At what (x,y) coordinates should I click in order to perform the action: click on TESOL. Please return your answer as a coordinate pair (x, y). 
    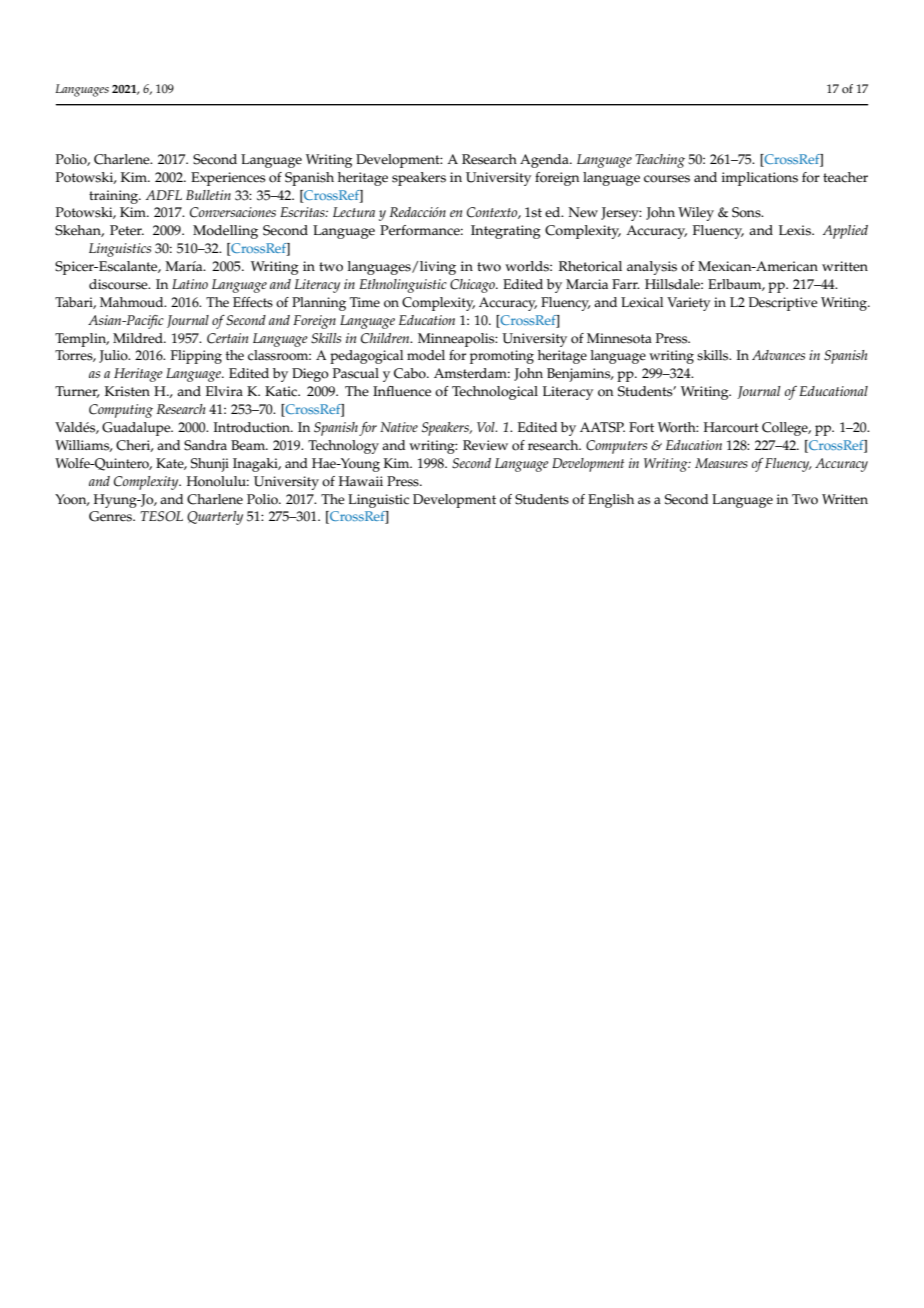
    Looking at the image, I should click on (161, 516).
